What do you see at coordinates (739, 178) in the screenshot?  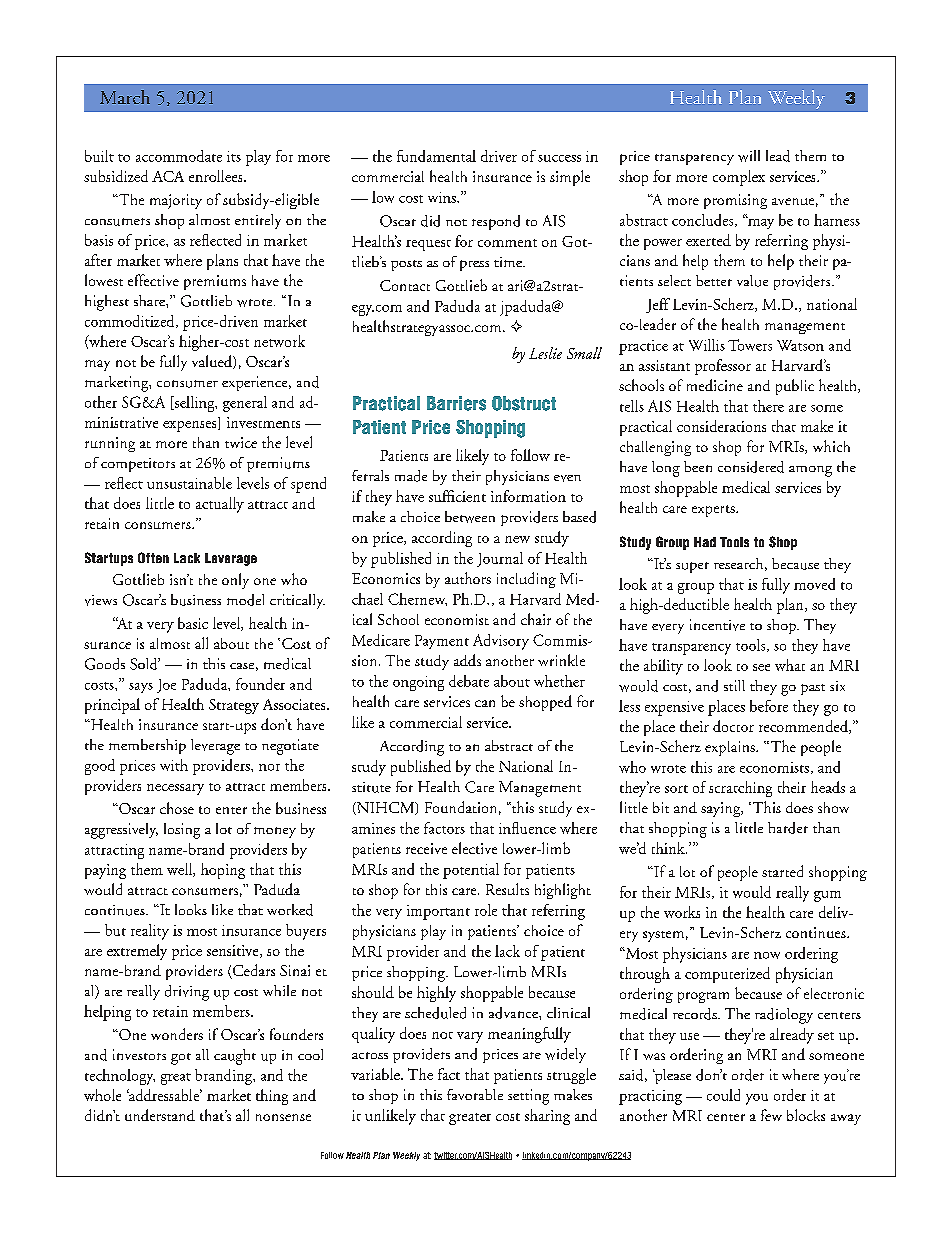 I see `complex` at bounding box center [739, 178].
